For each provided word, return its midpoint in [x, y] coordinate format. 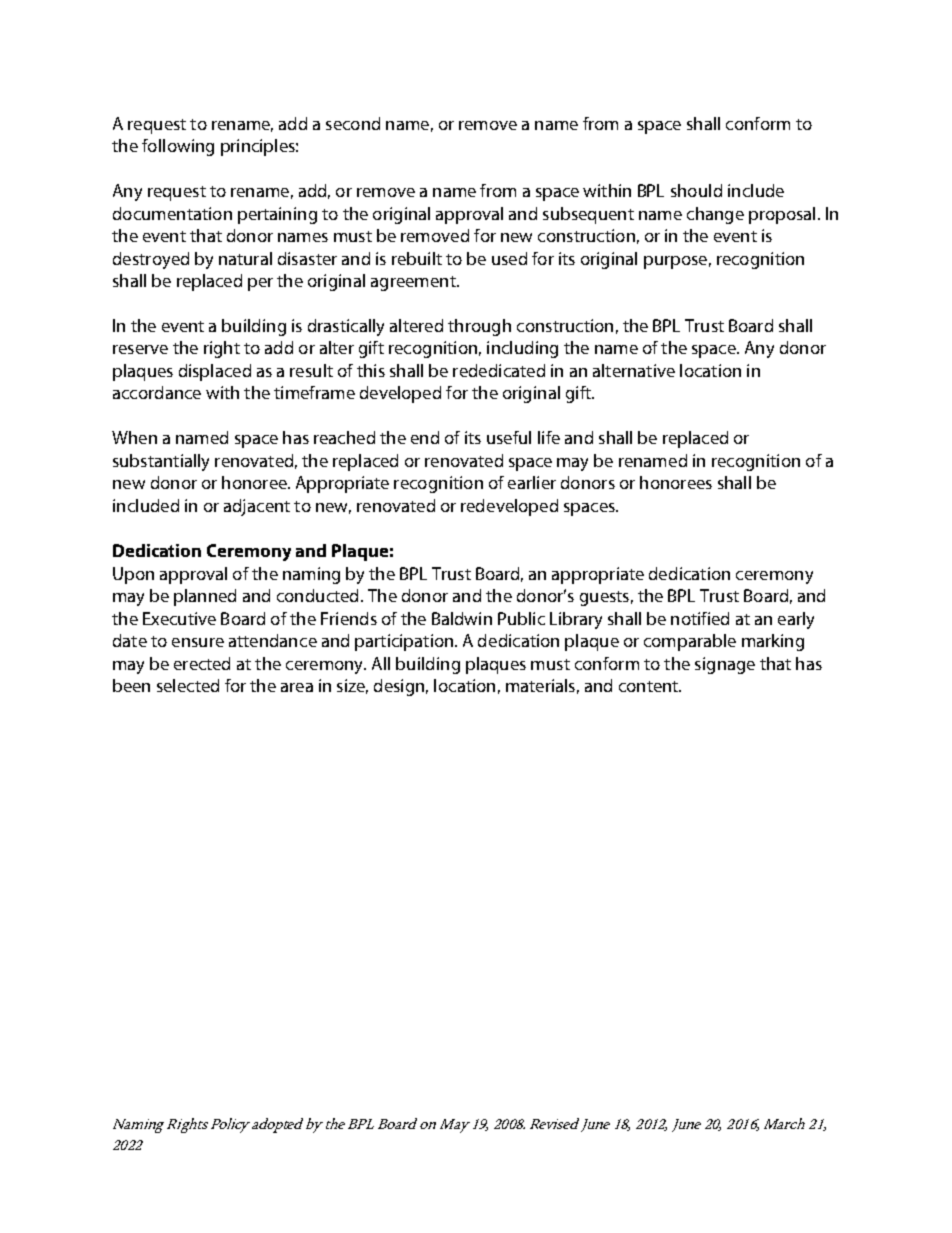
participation [405, 642]
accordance [157, 392]
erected [202, 663]
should [696, 190]
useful [509, 437]
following [178, 147]
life [549, 437]
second [353, 123]
